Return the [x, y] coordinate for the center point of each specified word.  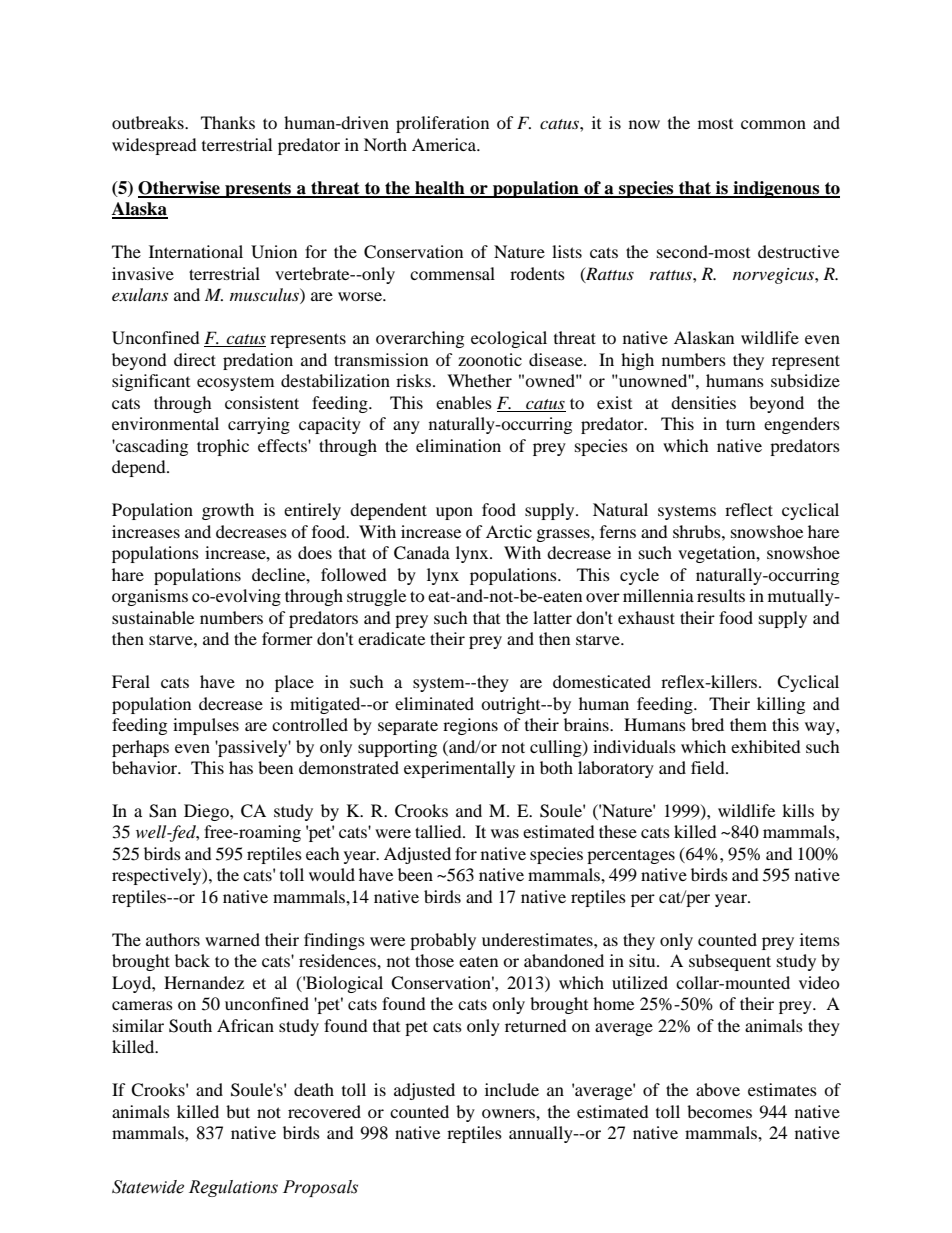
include [512, 1089]
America [445, 144]
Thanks [228, 122]
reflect [749, 509]
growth [228, 511]
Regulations [233, 1188]
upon [454, 513]
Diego [207, 812]
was [505, 833]
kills [798, 810]
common [773, 124]
